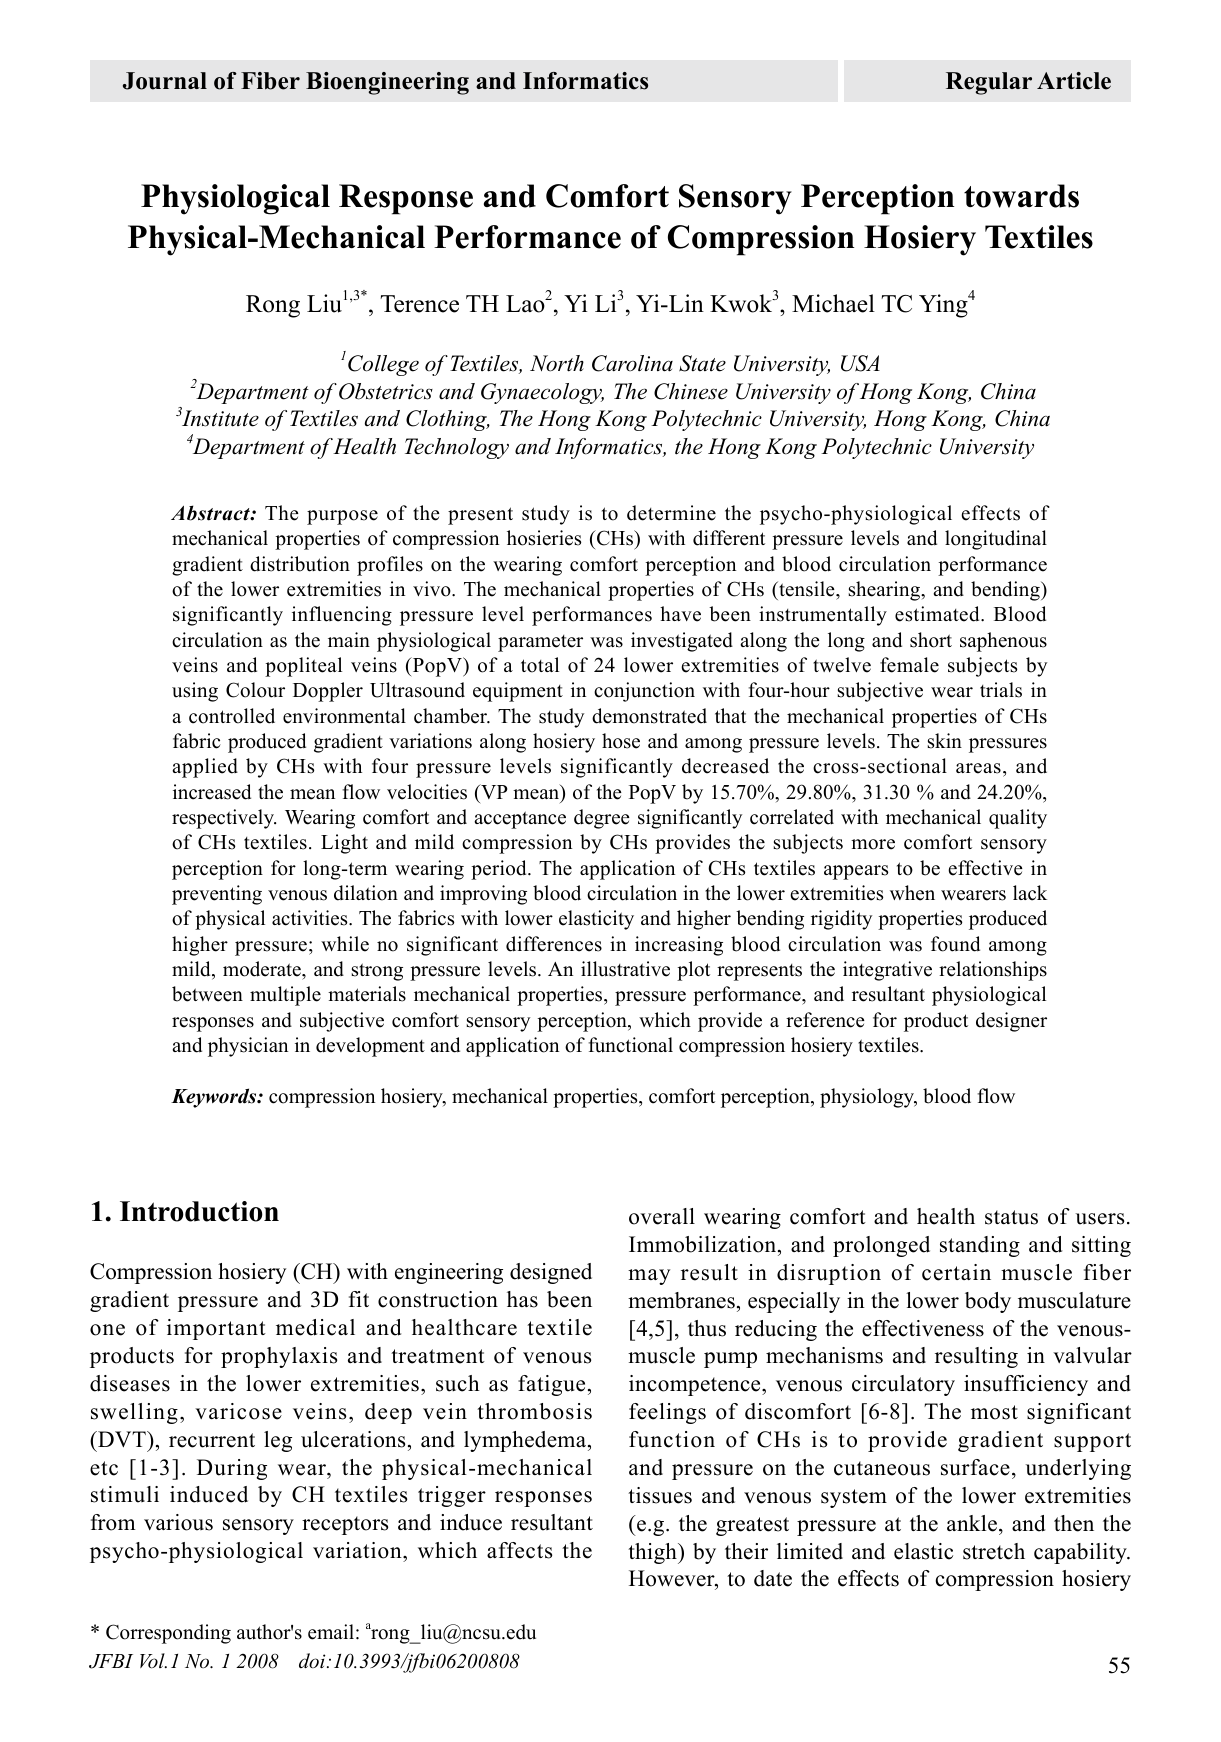 The image size is (1221, 1742). I want to click on Terence, so click(419, 304).
